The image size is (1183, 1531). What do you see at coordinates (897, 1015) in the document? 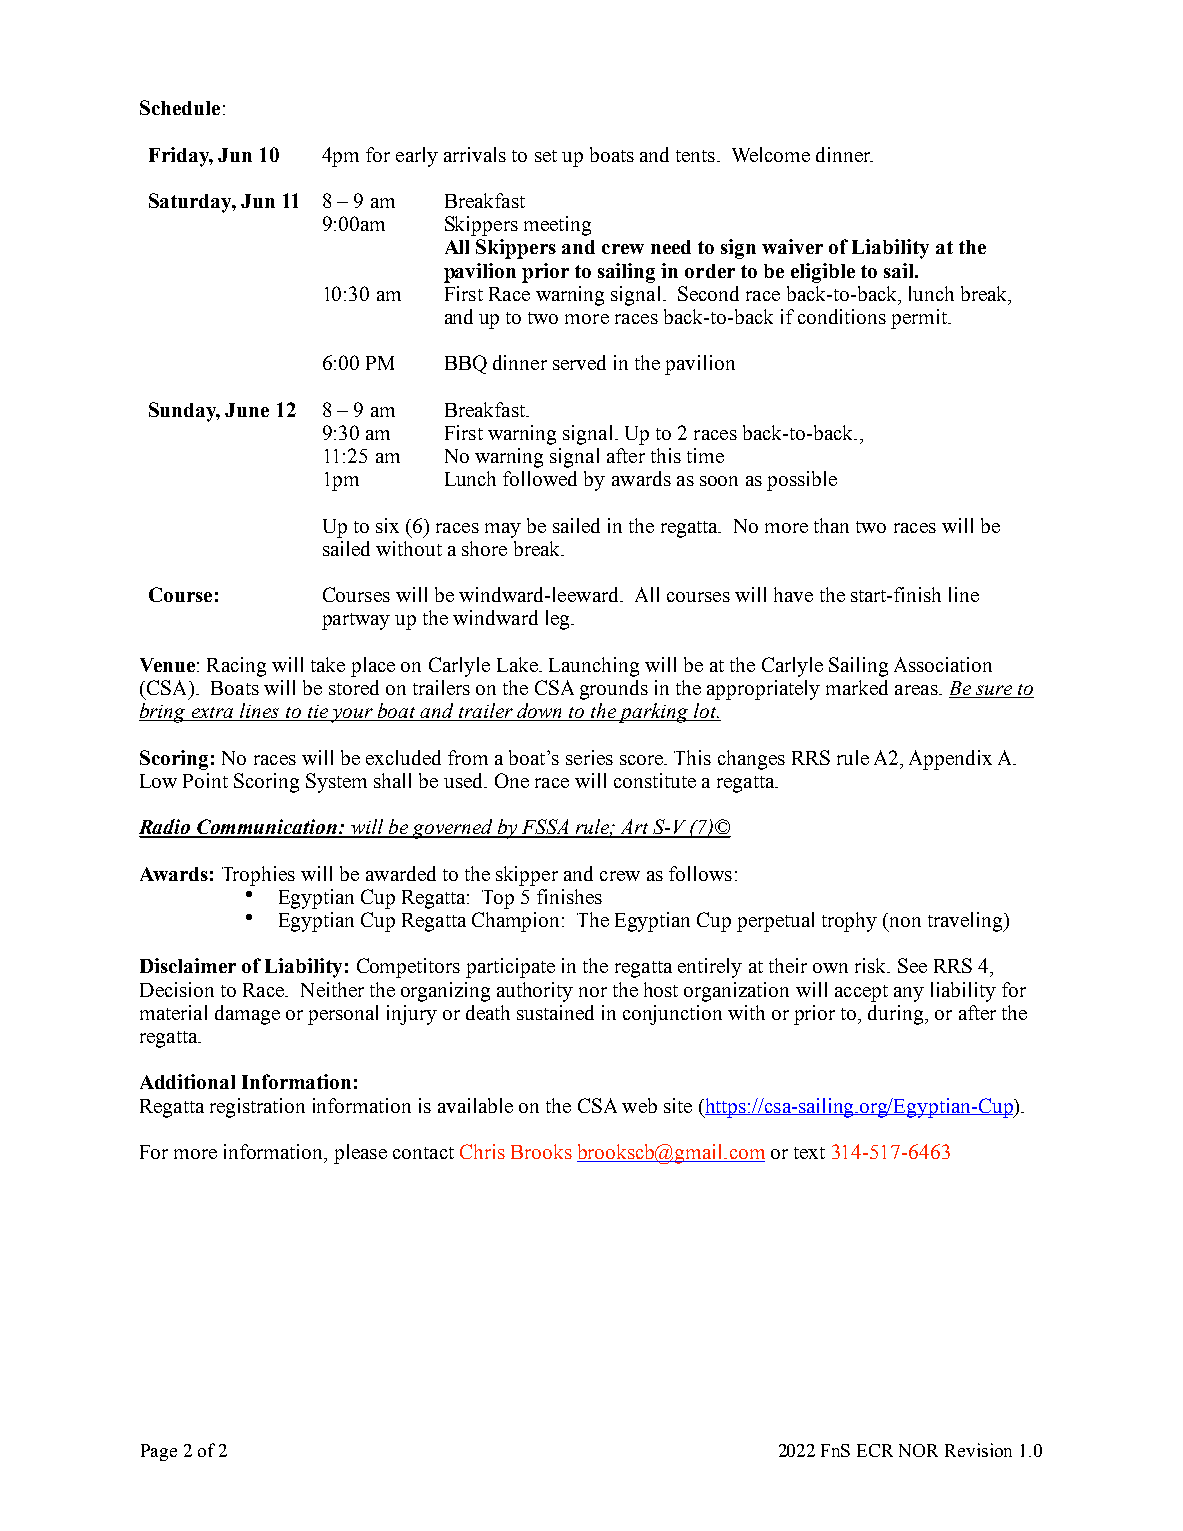
I see `during` at bounding box center [897, 1015].
